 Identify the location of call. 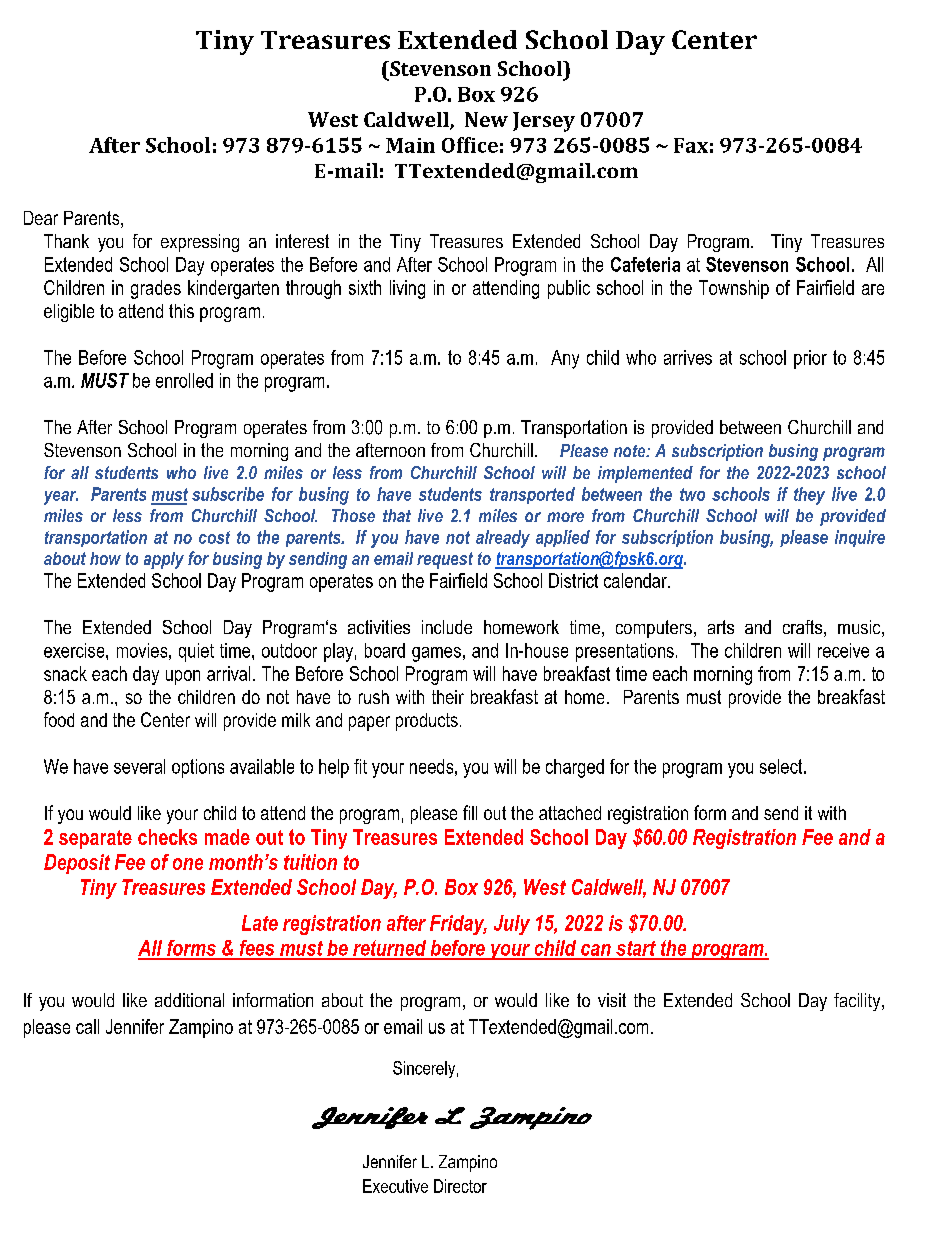
(87, 1026).
